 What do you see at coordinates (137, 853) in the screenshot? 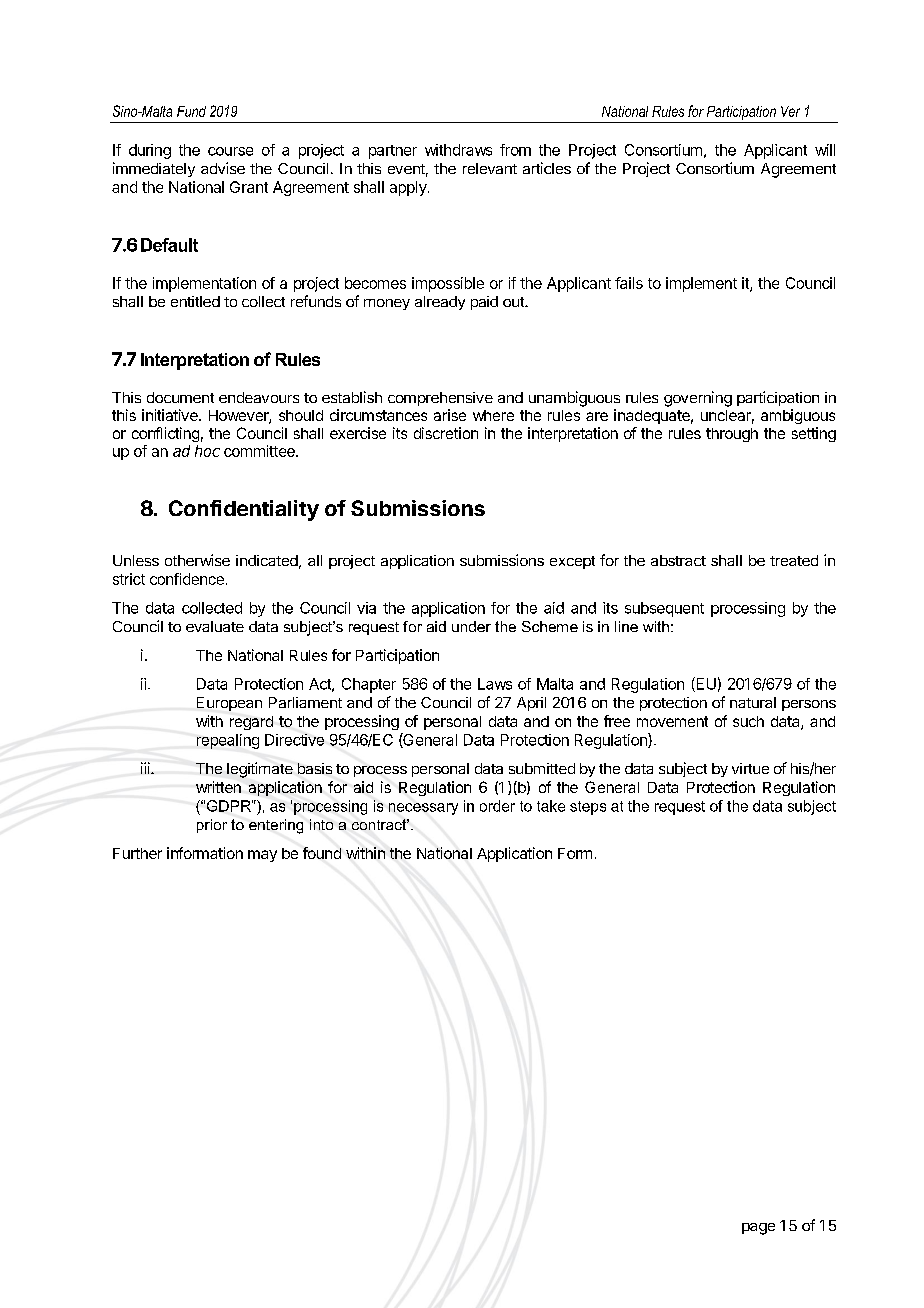
I see `Further` at bounding box center [137, 853].
